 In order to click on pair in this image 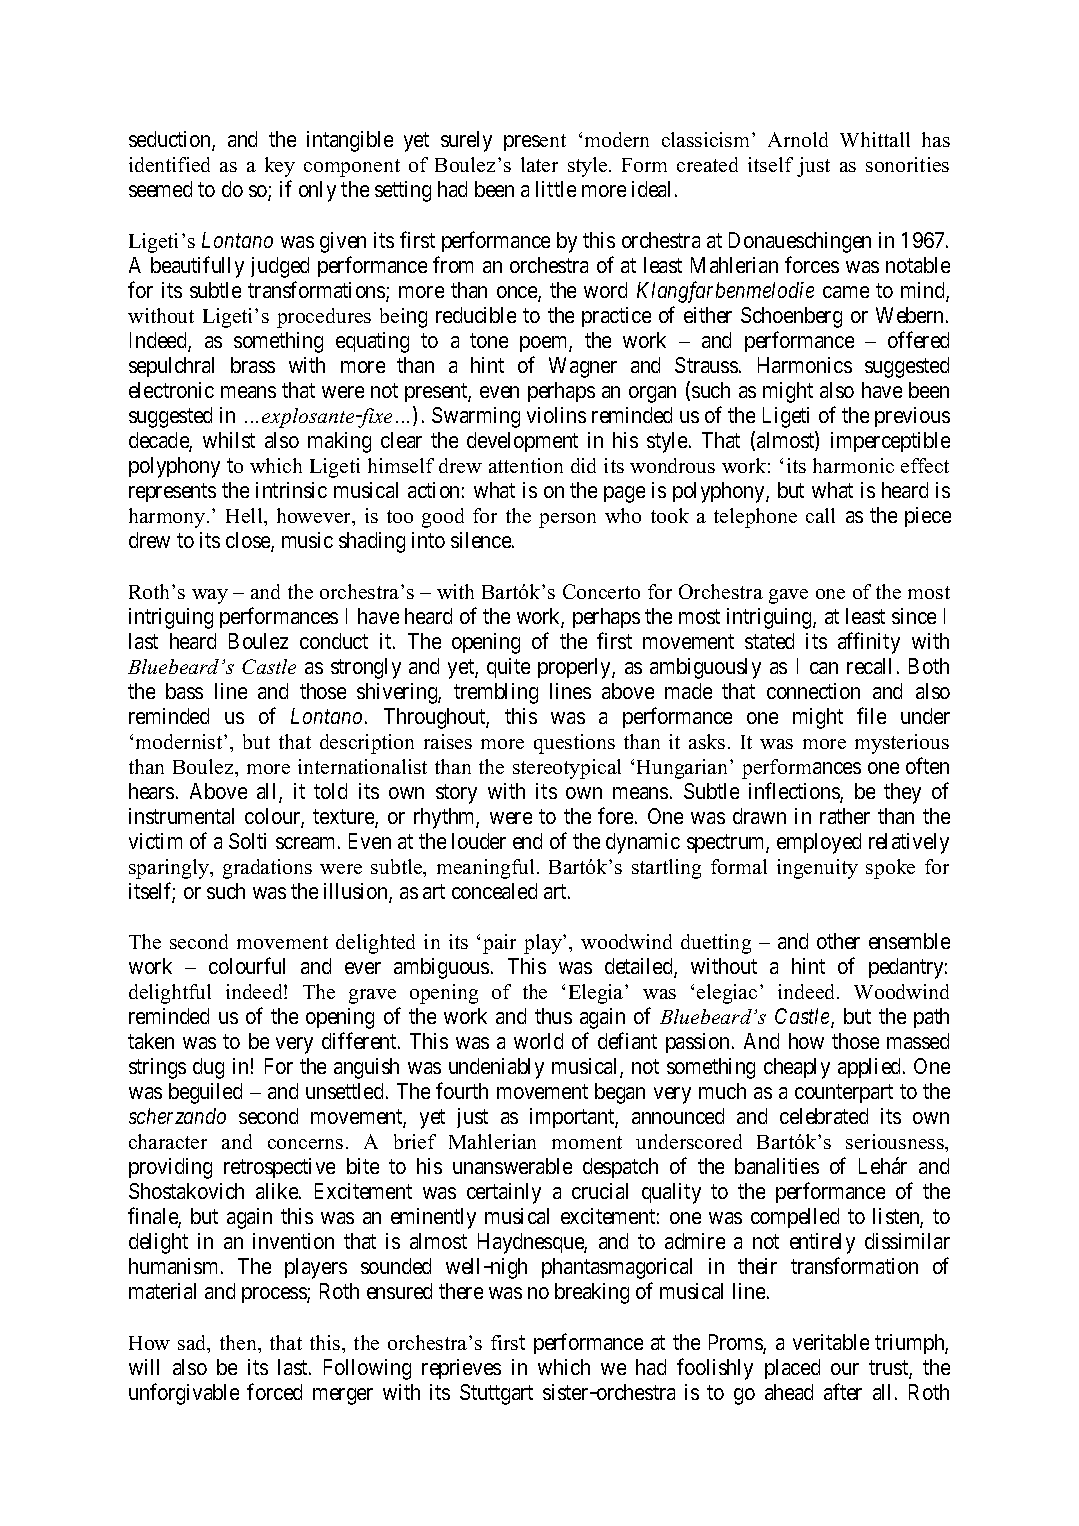, I will do `click(499, 944)`.
